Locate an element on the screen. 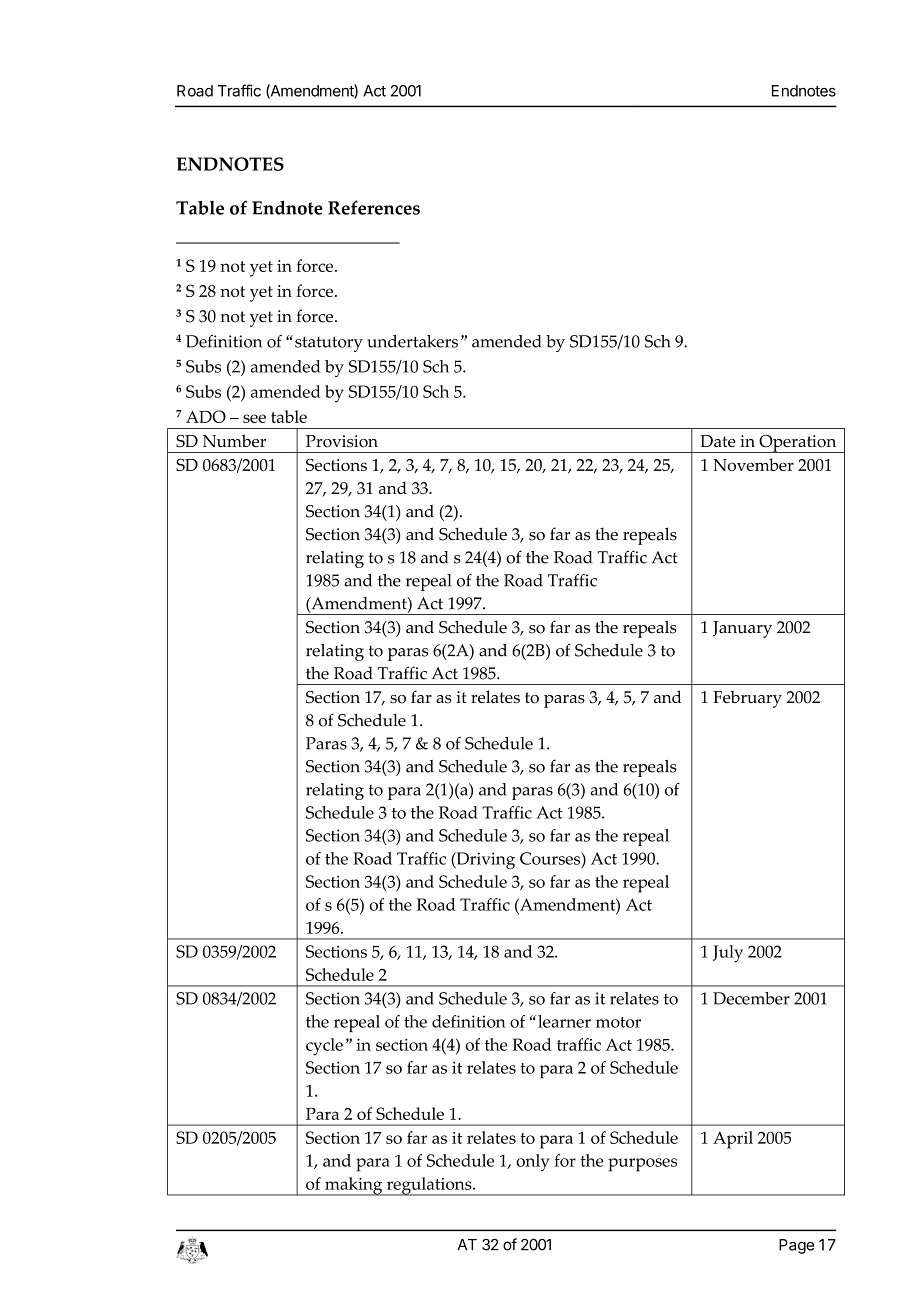 The width and height of the screenshot is (924, 1308). Number is located at coordinates (234, 440).
